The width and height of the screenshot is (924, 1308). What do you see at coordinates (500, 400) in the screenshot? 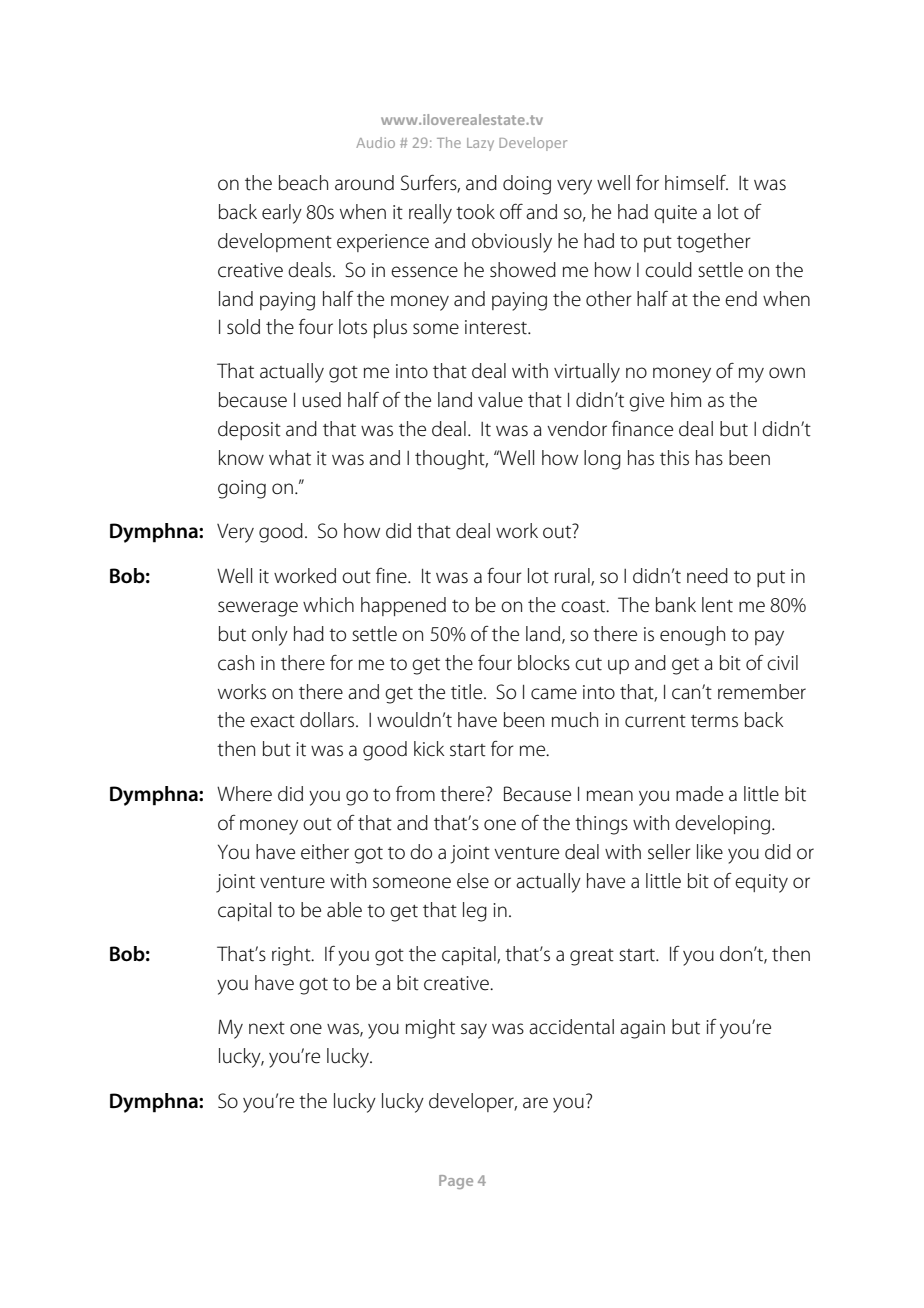
I see `value` at bounding box center [500, 400].
